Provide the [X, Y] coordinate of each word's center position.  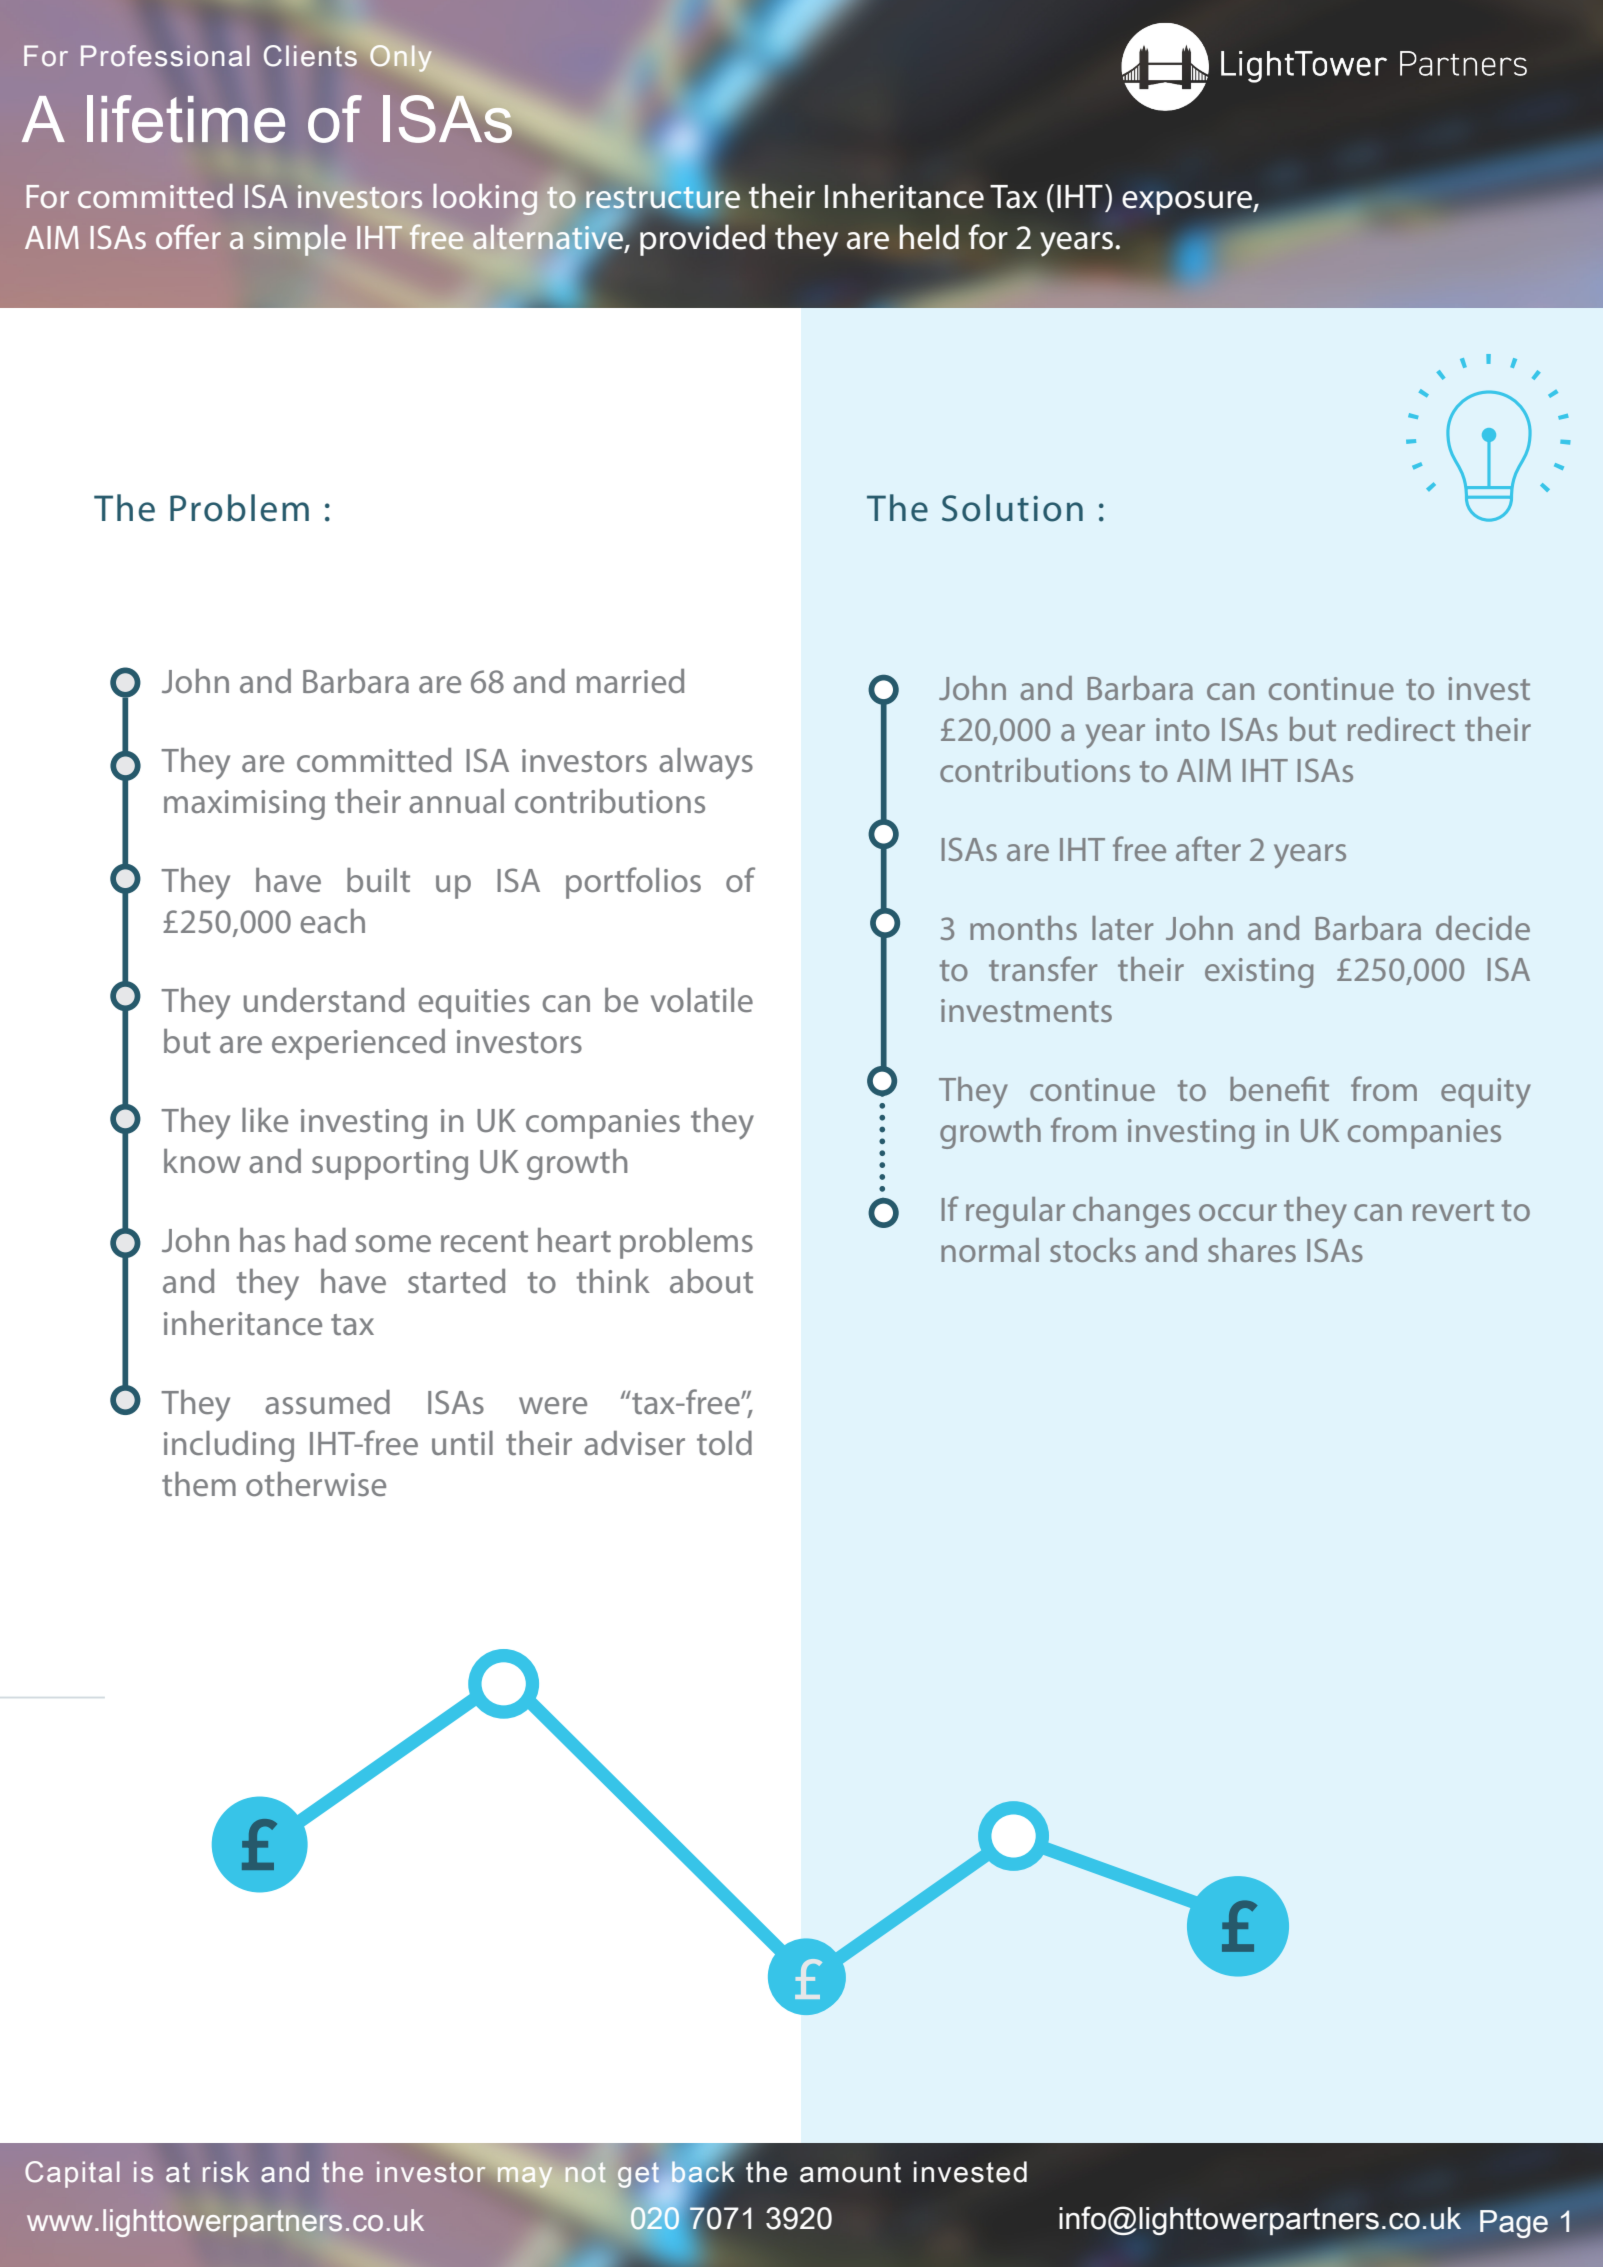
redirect [1401, 729]
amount [850, 2172]
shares [1252, 1250]
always [706, 763]
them [199, 1484]
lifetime [186, 119]
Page [1514, 2224]
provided [702, 240]
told [724, 1443]
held [929, 237]
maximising [244, 805]
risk [226, 2172]
